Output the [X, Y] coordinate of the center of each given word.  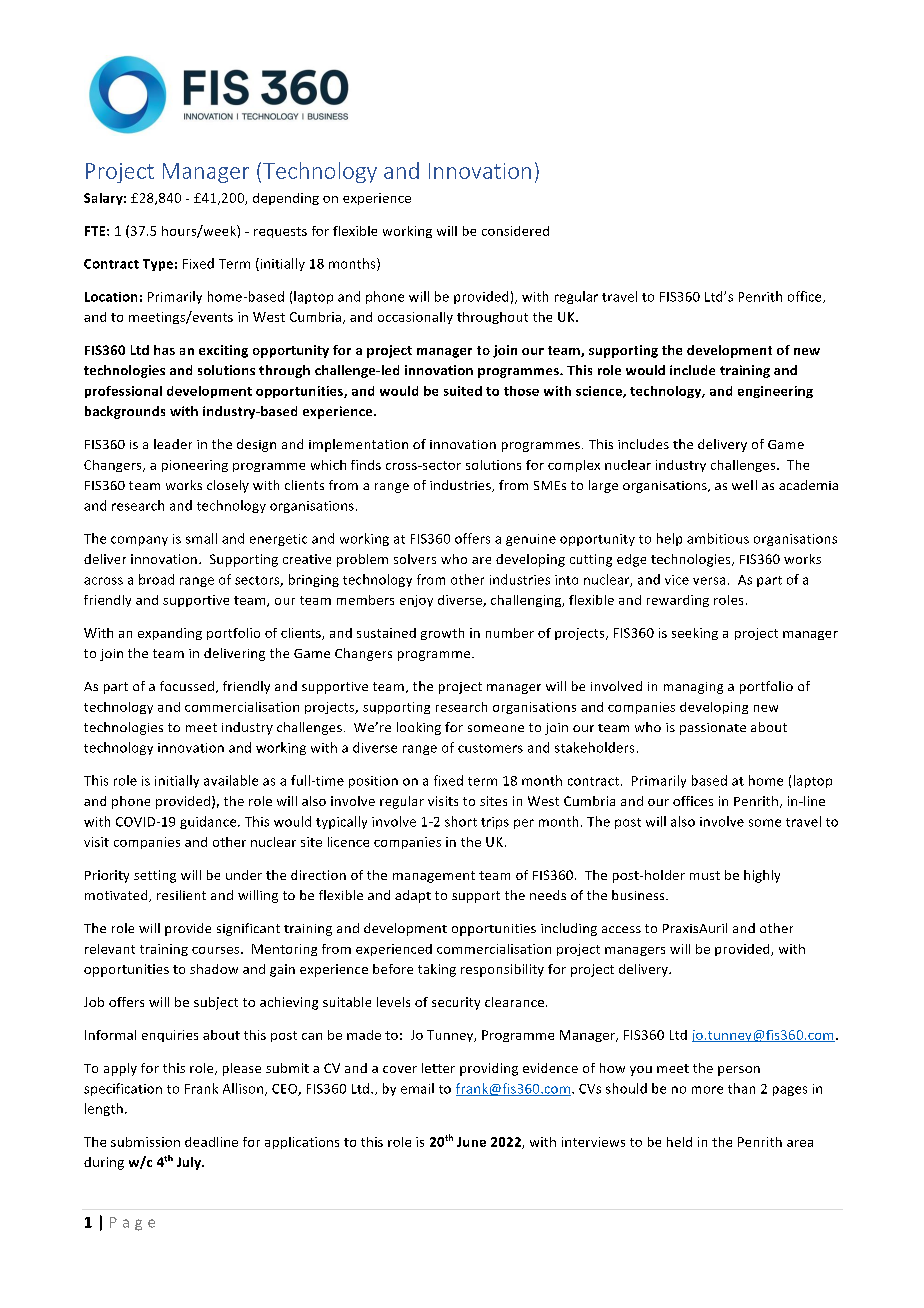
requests [280, 232]
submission [145, 1142]
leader [173, 444]
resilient [181, 895]
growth [442, 634]
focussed [187, 686]
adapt [413, 896]
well [744, 485]
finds [366, 465]
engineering [775, 392]
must [705, 875]
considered [515, 231]
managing [693, 688]
